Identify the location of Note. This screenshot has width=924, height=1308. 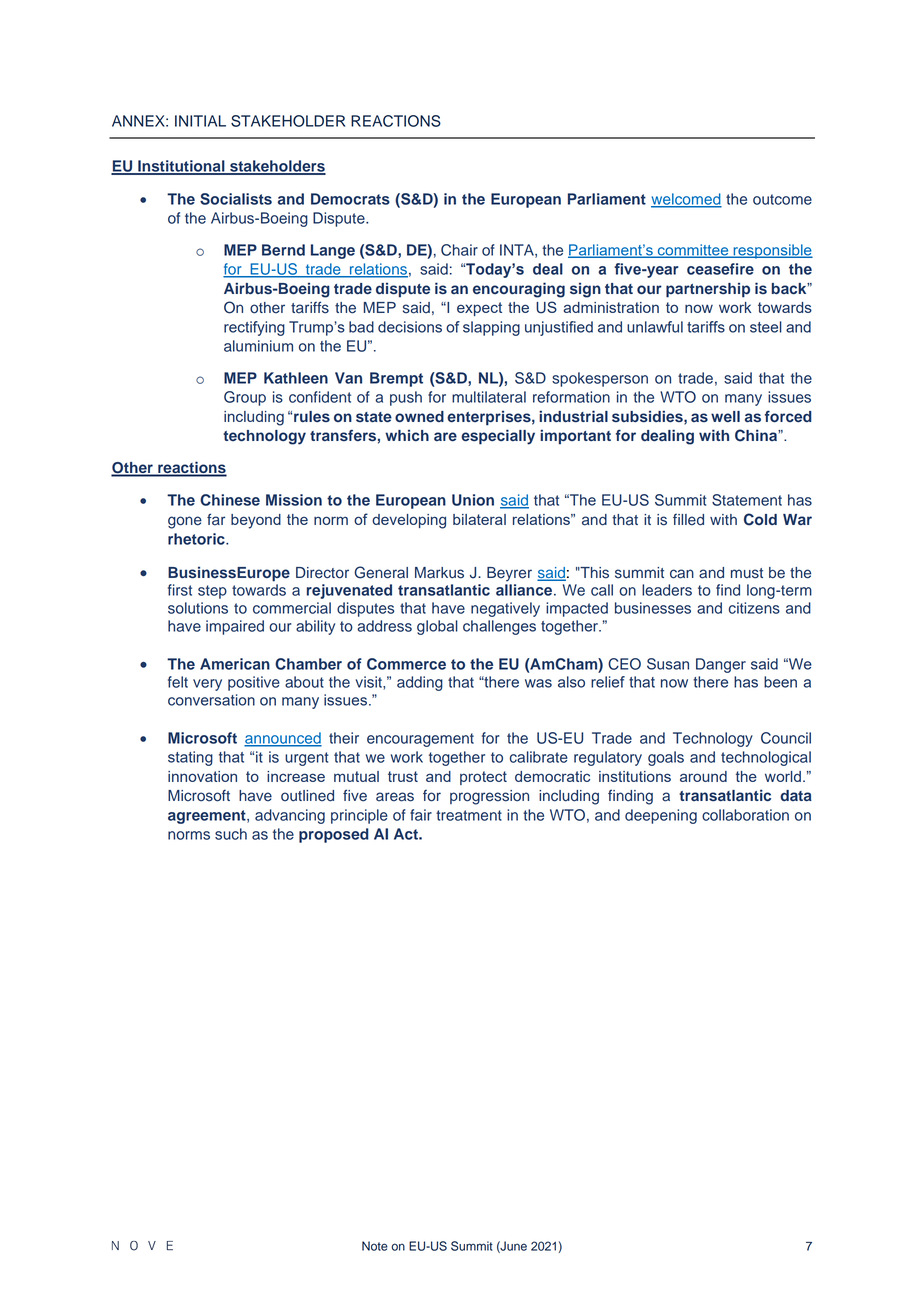
(375, 1246).
